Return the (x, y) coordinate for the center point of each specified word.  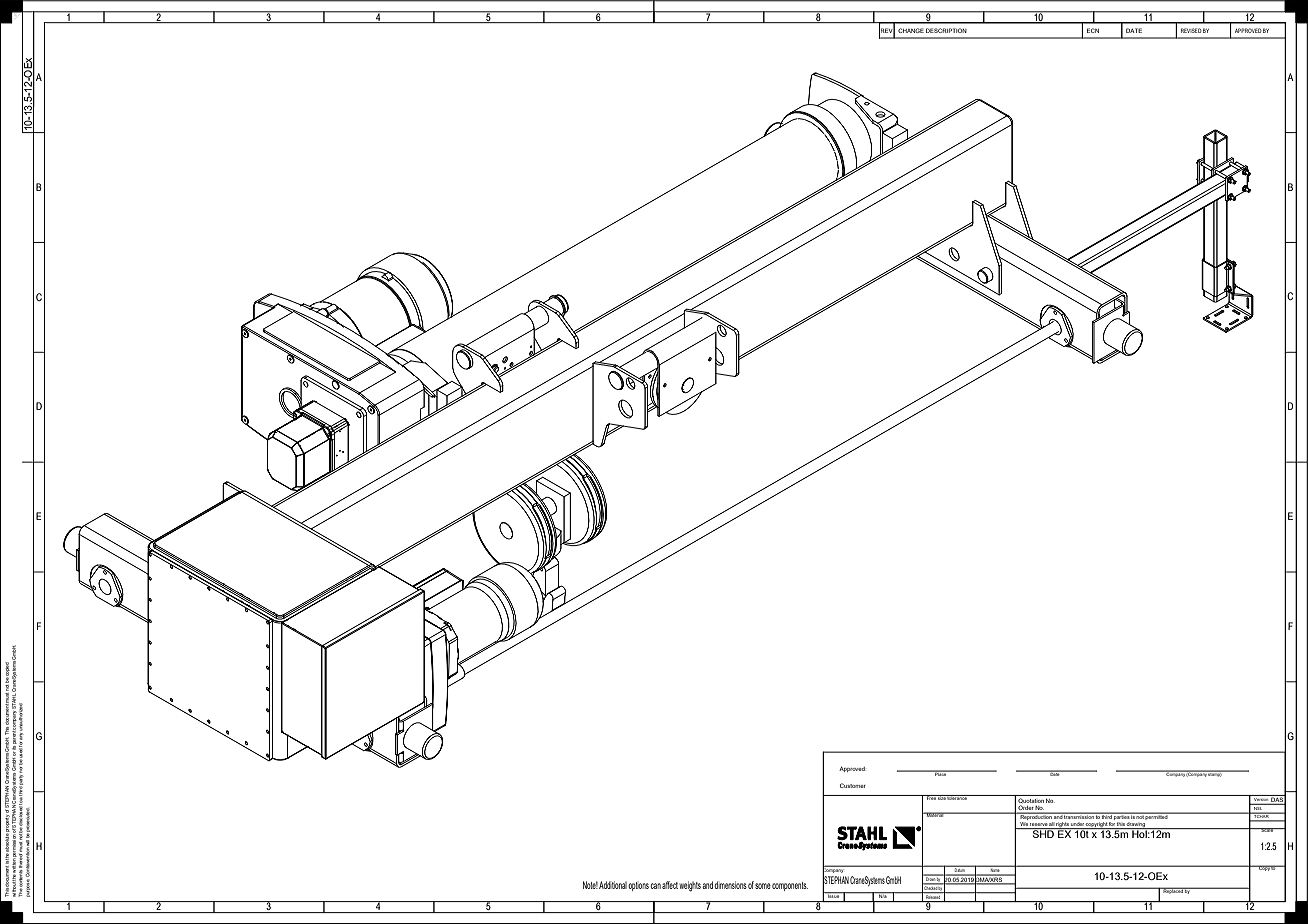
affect (670, 885)
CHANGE (911, 30)
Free (931, 797)
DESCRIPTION (946, 30)
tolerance (957, 797)
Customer (853, 785)
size (942, 797)
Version (1261, 798)
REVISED (1191, 30)
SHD (1043, 833)
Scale (1267, 830)
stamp (1215, 774)
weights (690, 886)
